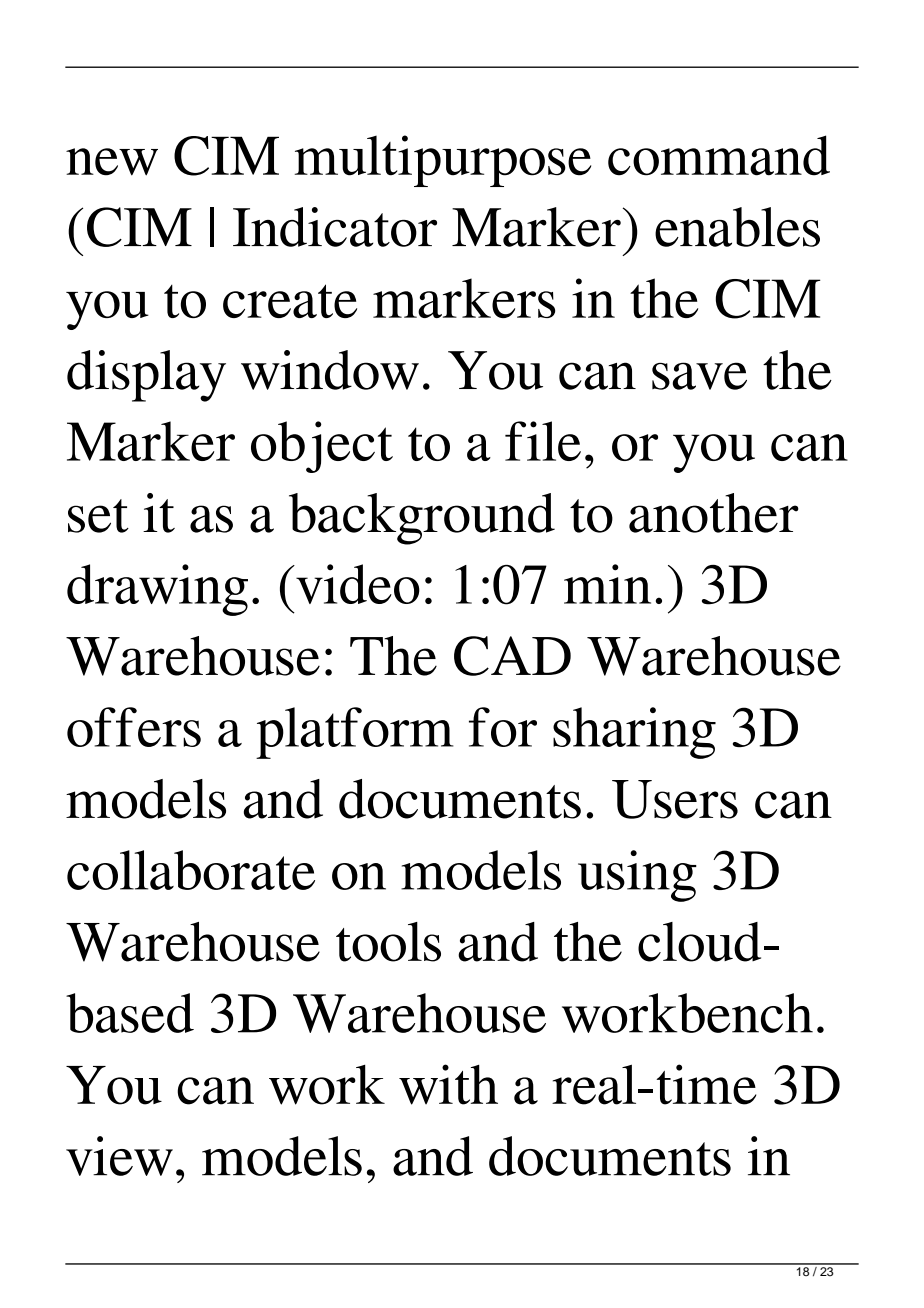 This page has width=924, height=1308. I want to click on multipurpose, so click(443, 161).
